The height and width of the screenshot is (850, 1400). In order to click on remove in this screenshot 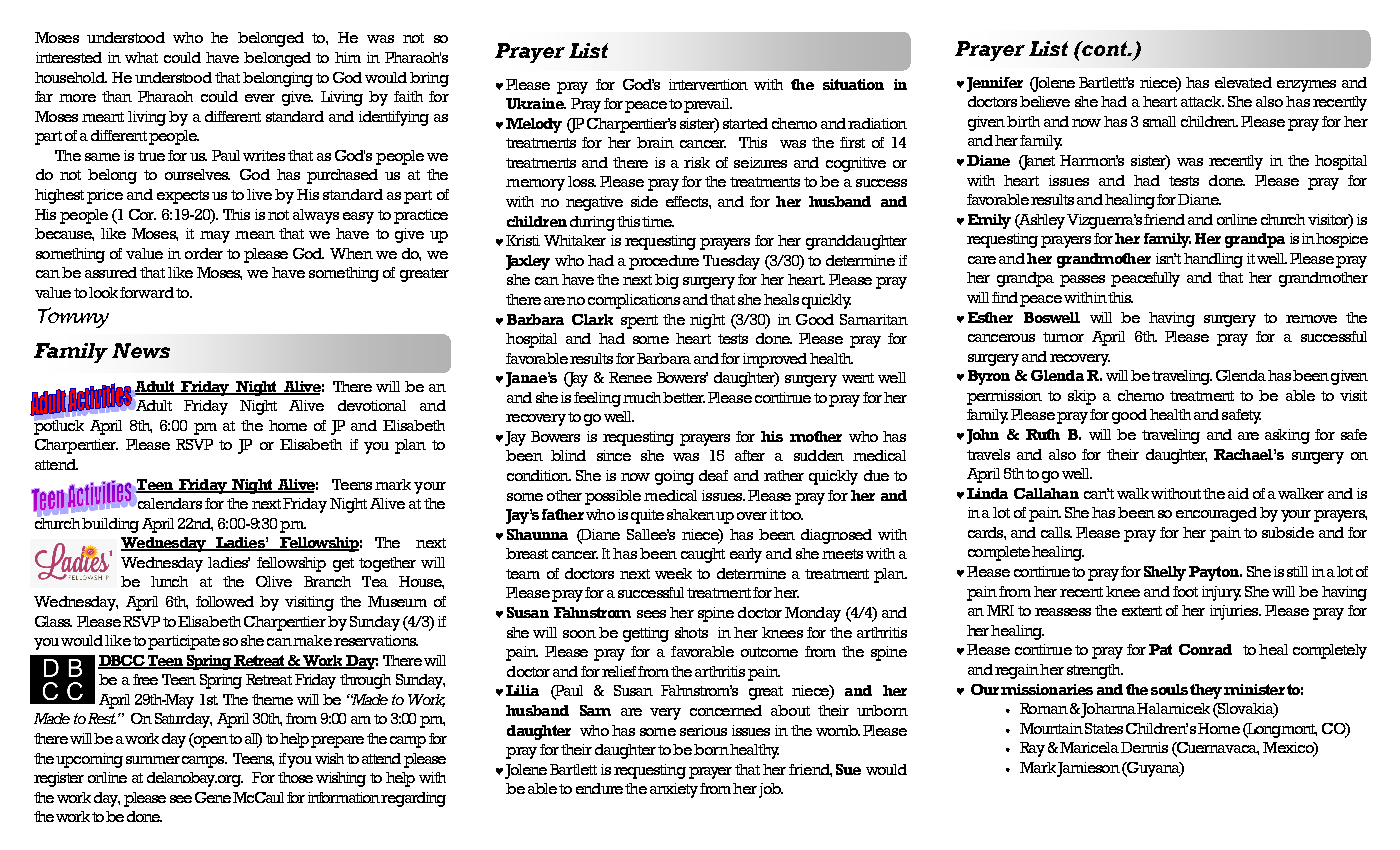, I will do `click(1311, 319)`.
